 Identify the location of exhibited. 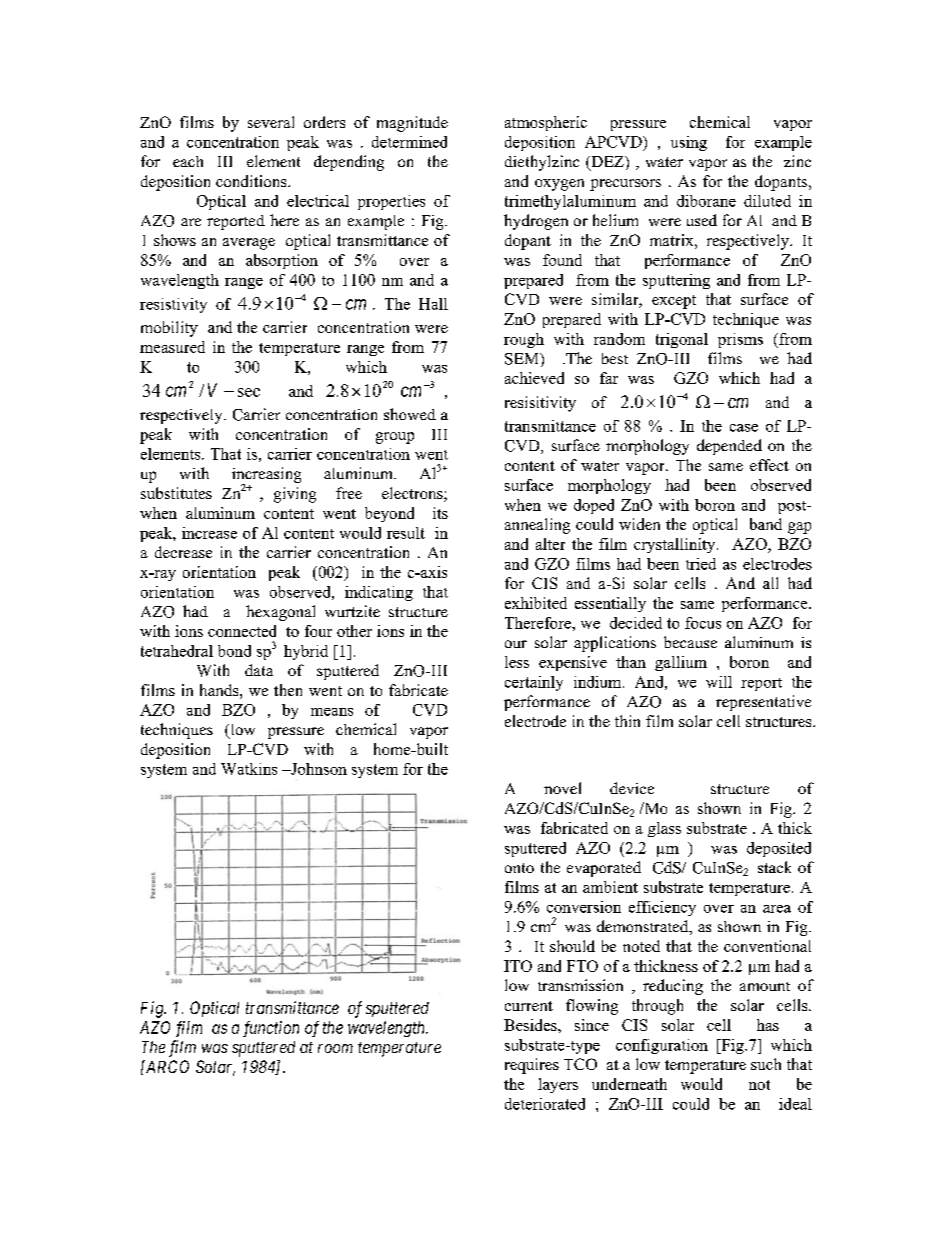
(536, 603).
